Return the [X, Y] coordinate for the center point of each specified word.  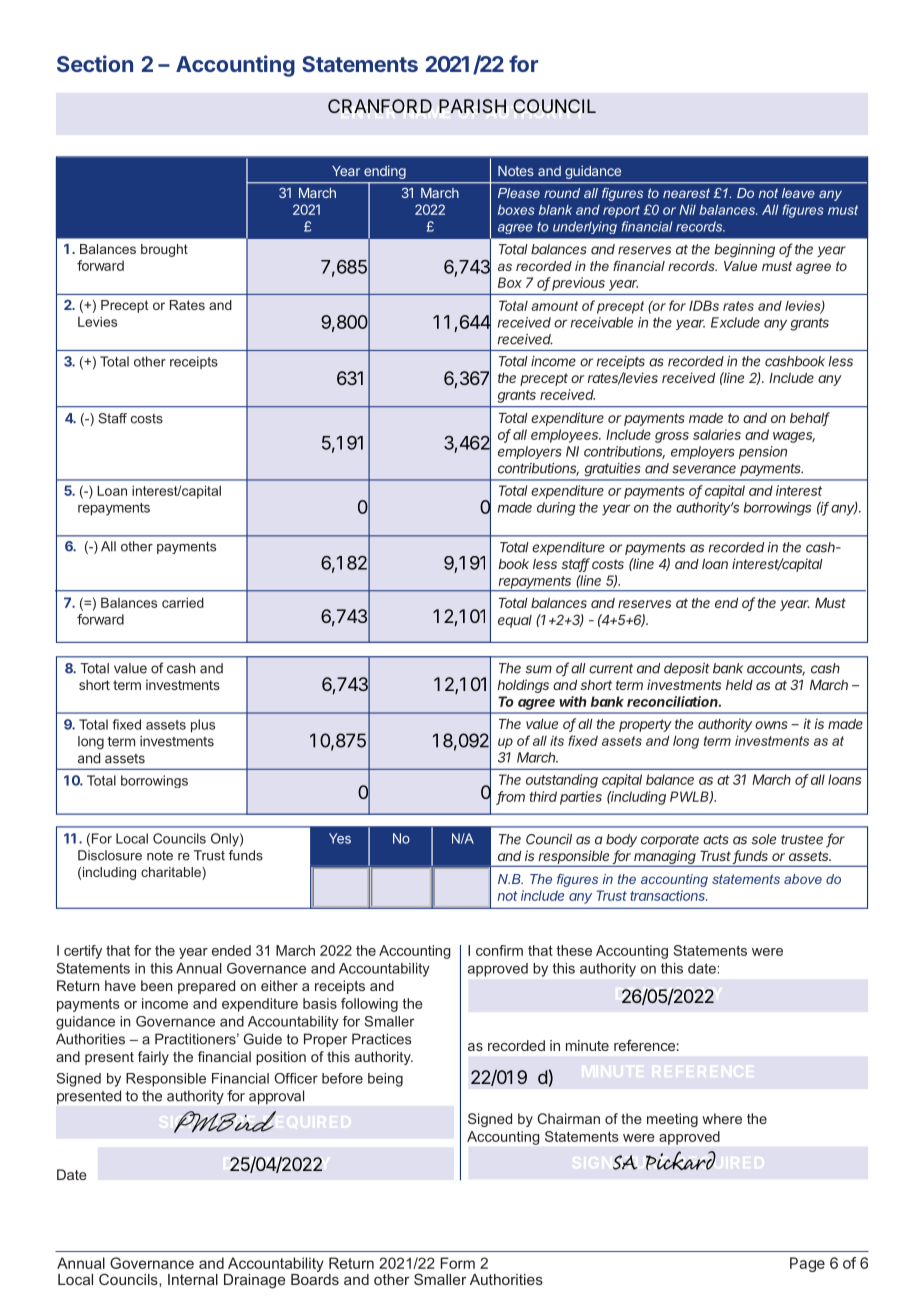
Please [519, 193]
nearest [686, 193]
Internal [193, 1279]
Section [95, 63]
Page [807, 1264]
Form [457, 1263]
